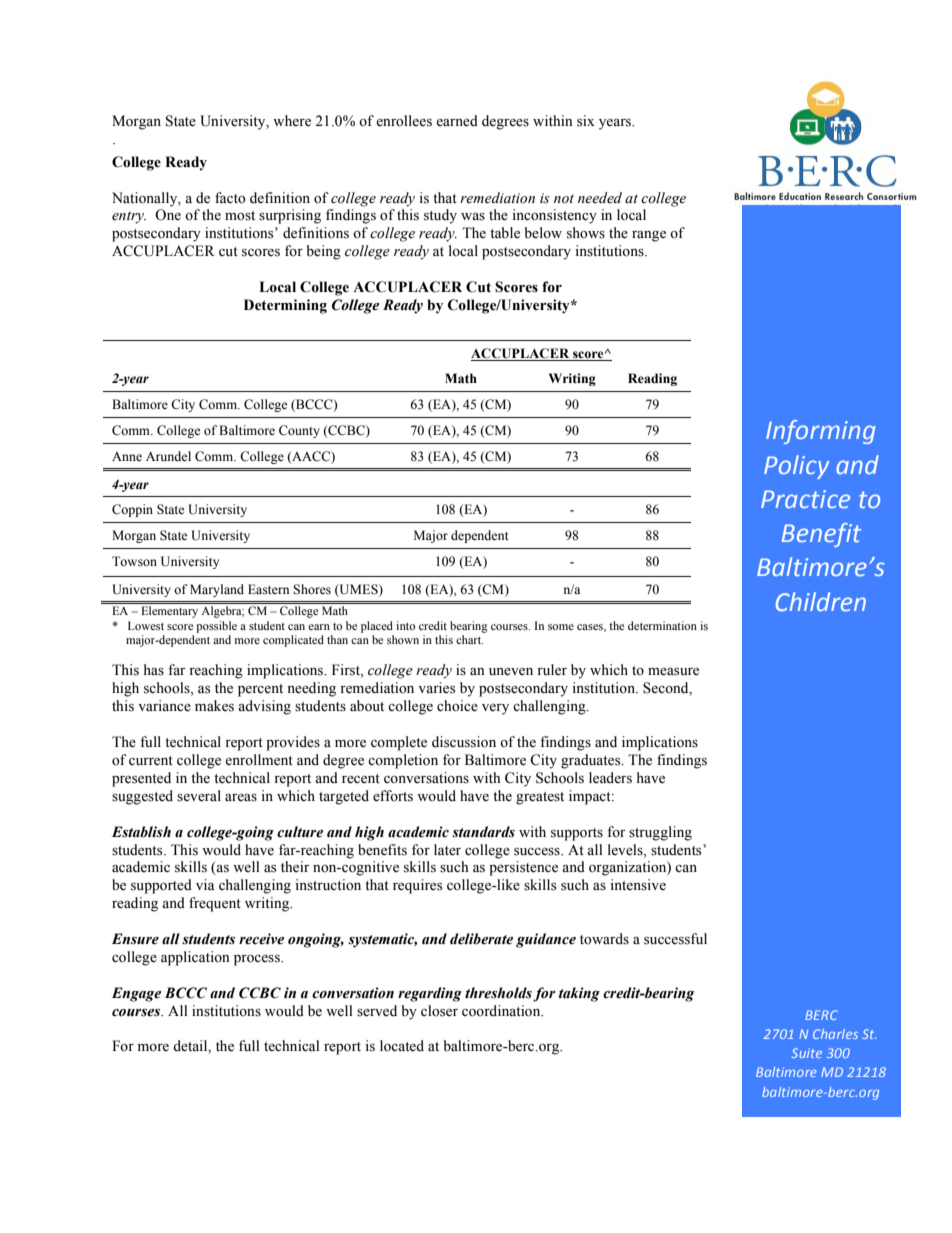  I want to click on Engage, so click(136, 994).
